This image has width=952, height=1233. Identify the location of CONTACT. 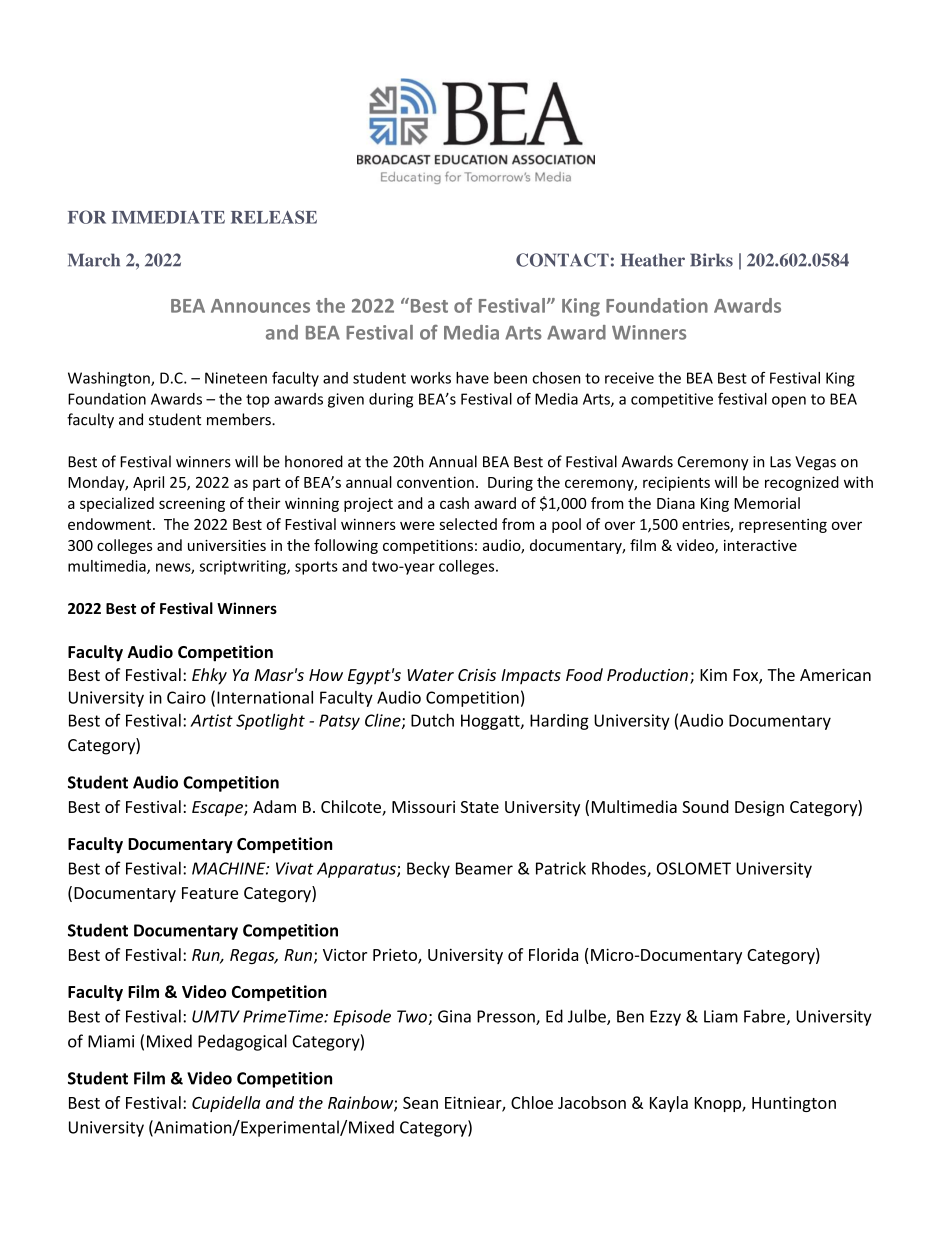
(562, 260).
